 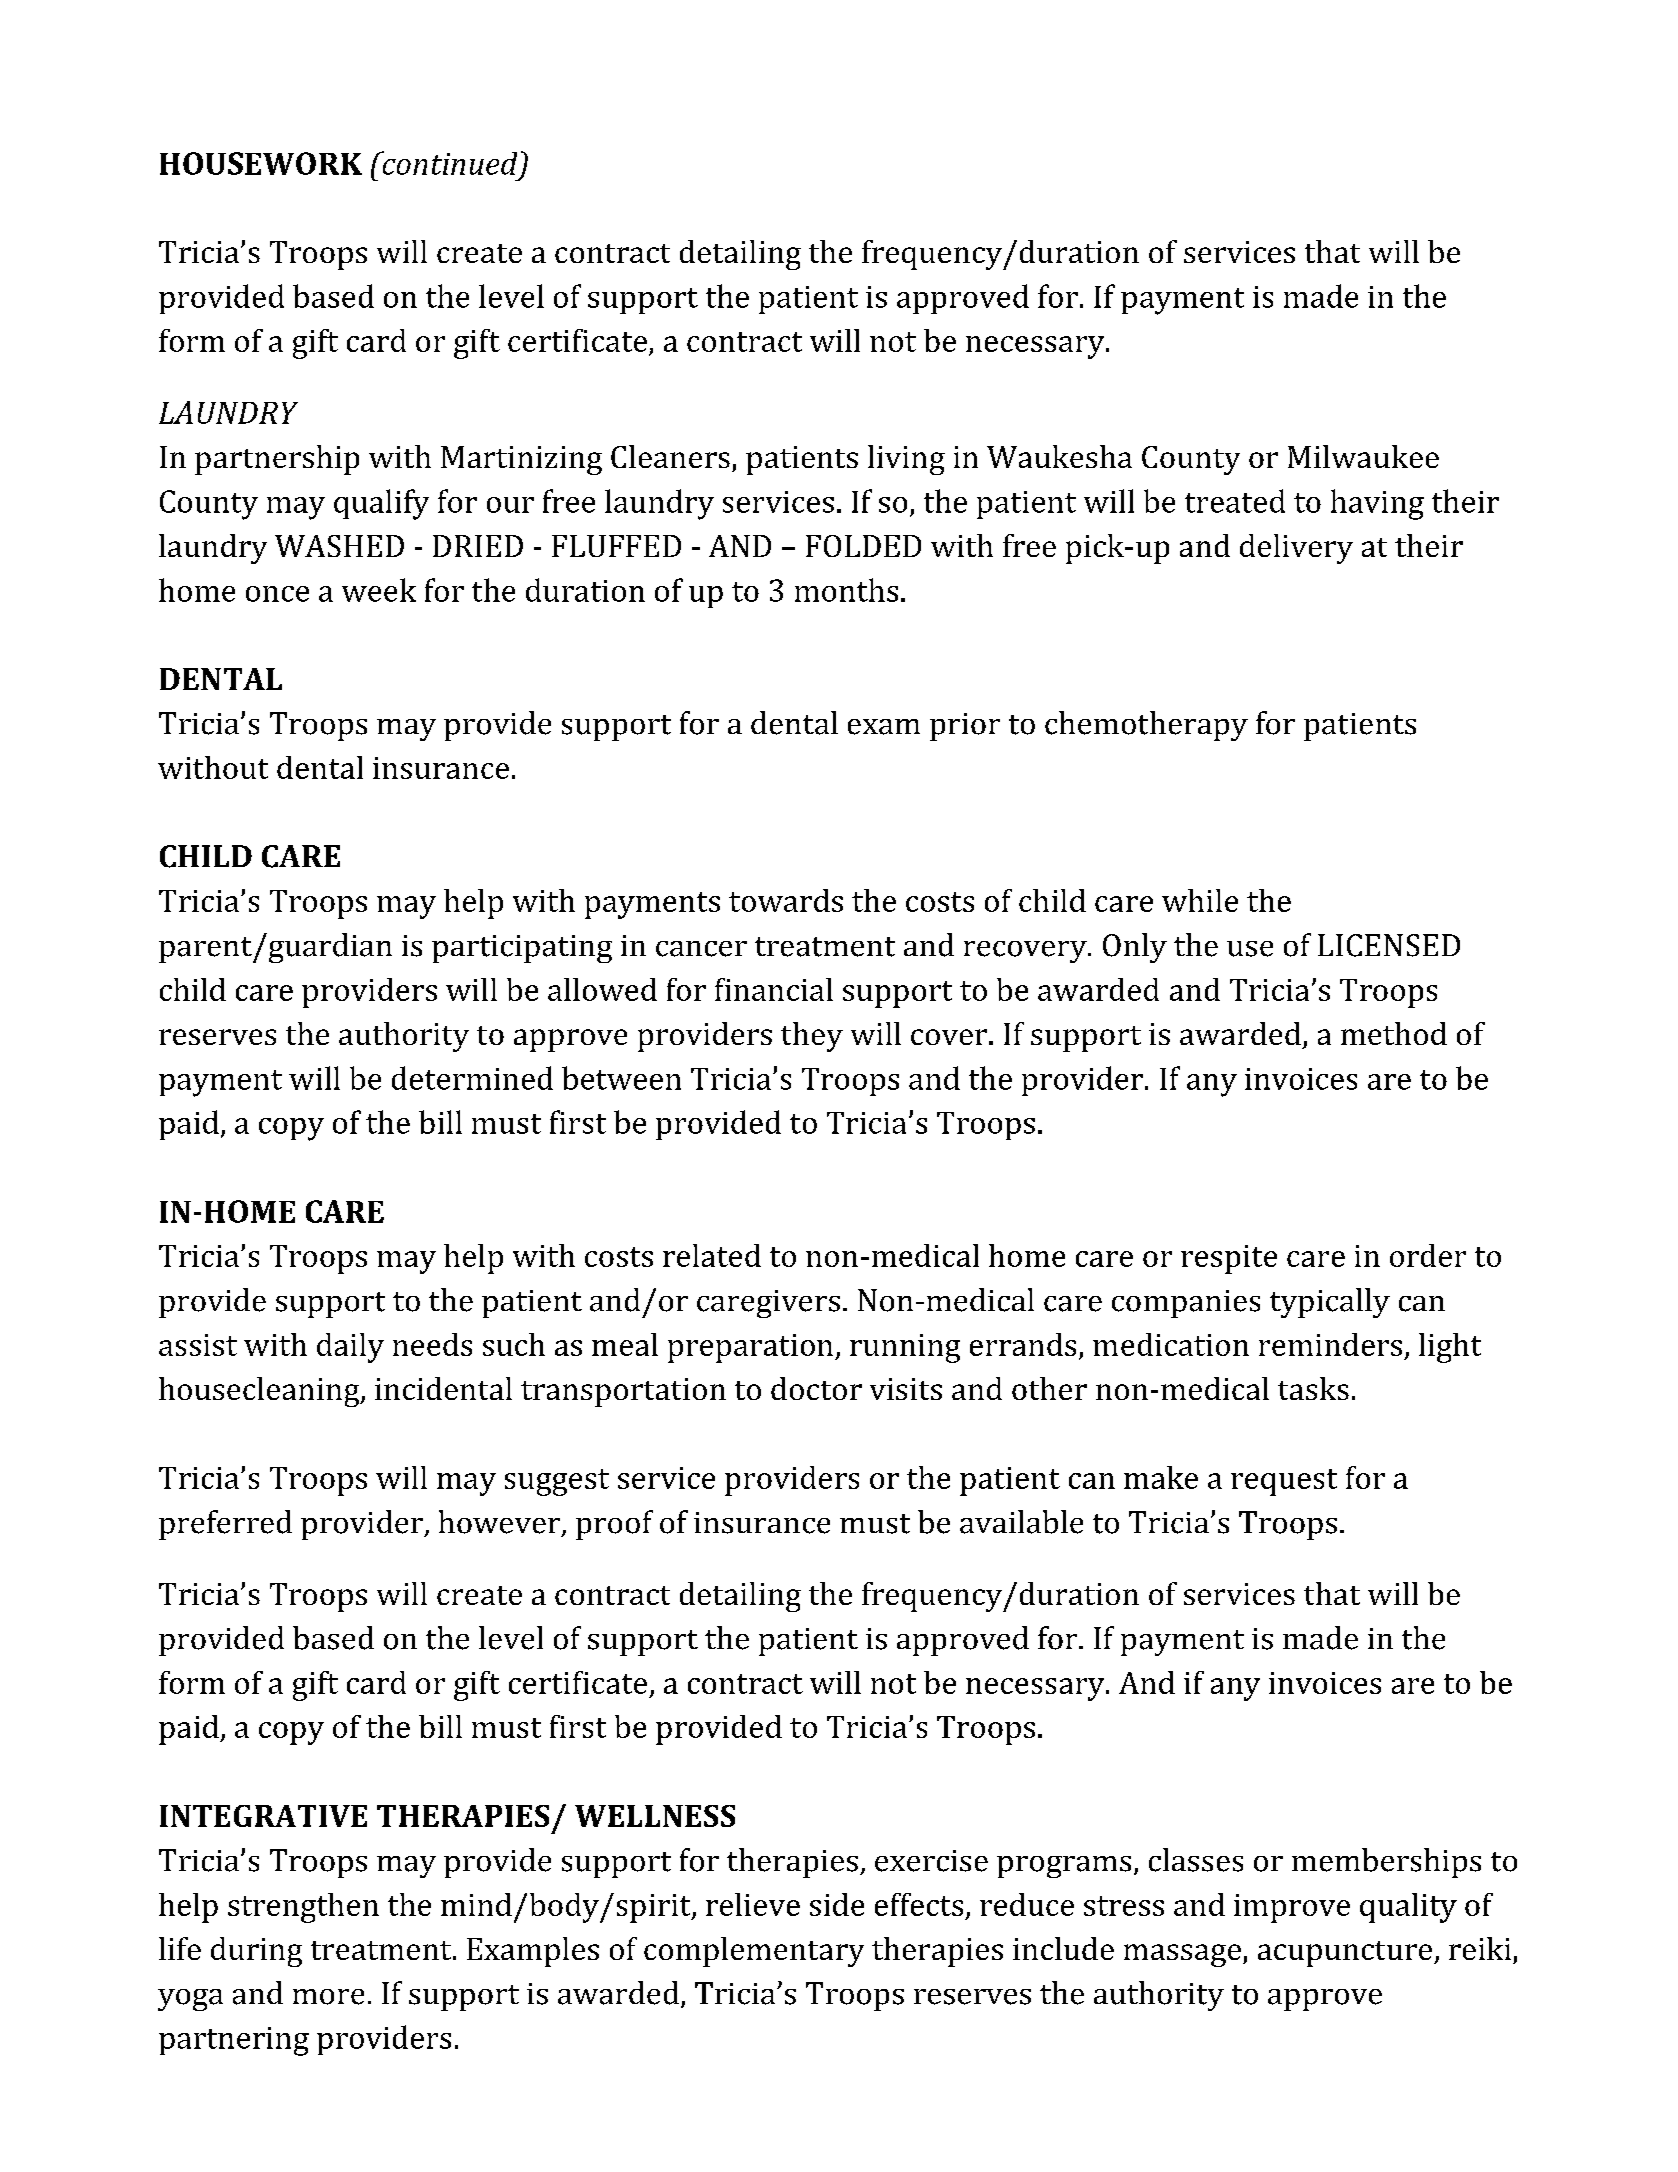 I want to click on more, so click(x=328, y=1997).
